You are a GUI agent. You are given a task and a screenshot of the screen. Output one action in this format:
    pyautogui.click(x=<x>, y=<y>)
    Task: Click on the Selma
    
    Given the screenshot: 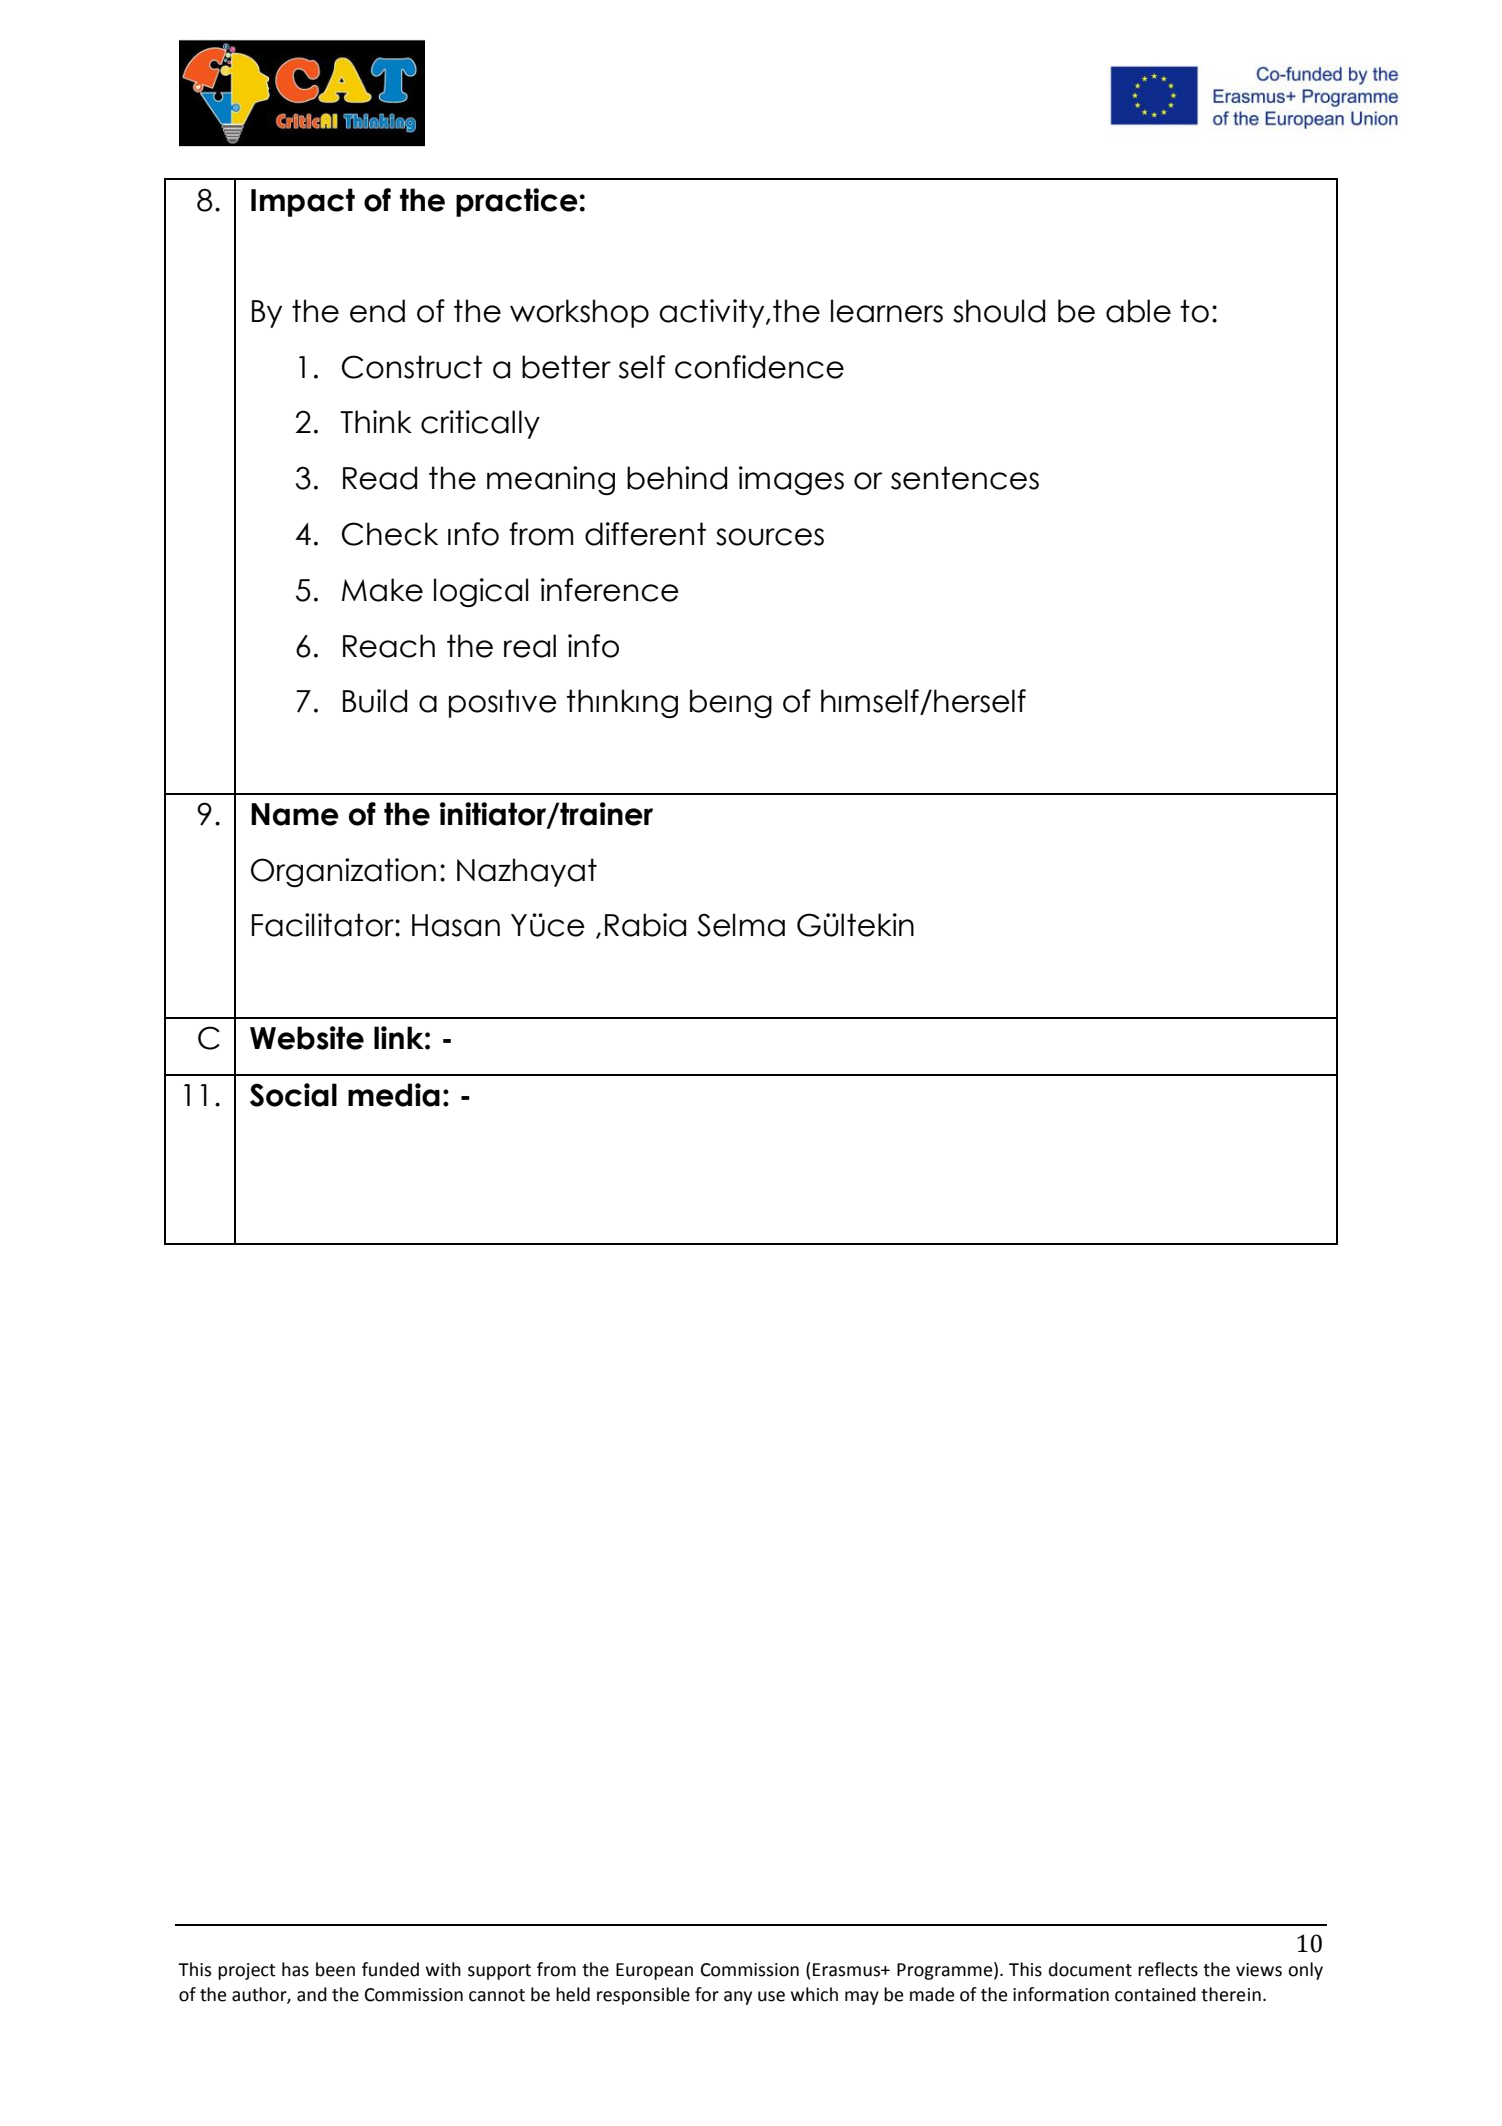 What is the action you would take?
    pyautogui.click(x=741, y=925)
